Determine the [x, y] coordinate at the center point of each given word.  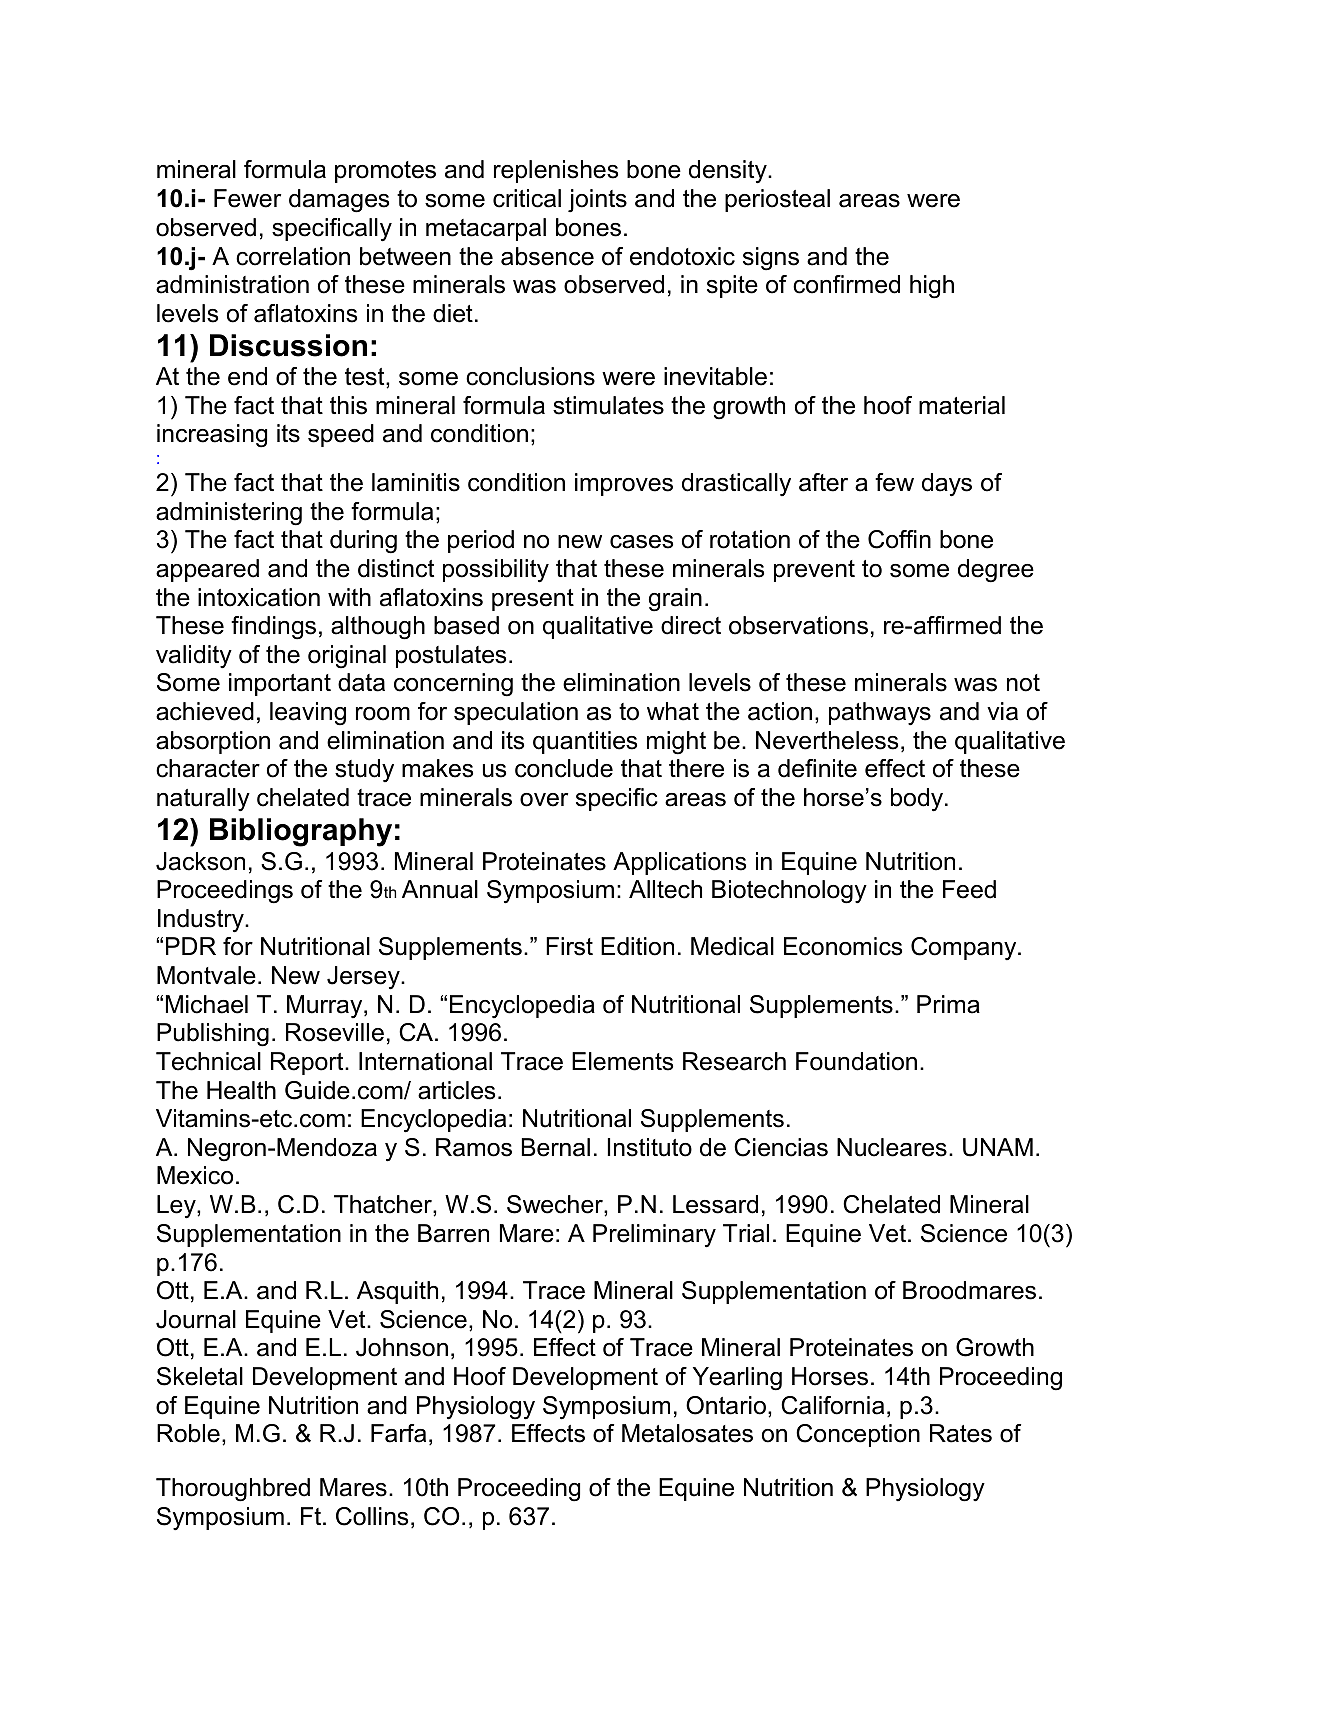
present [533, 600]
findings [273, 628]
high [932, 287]
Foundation [856, 1061]
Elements [622, 1061]
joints [597, 201]
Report [308, 1063]
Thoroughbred [233, 1490]
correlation [293, 256]
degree [996, 571]
